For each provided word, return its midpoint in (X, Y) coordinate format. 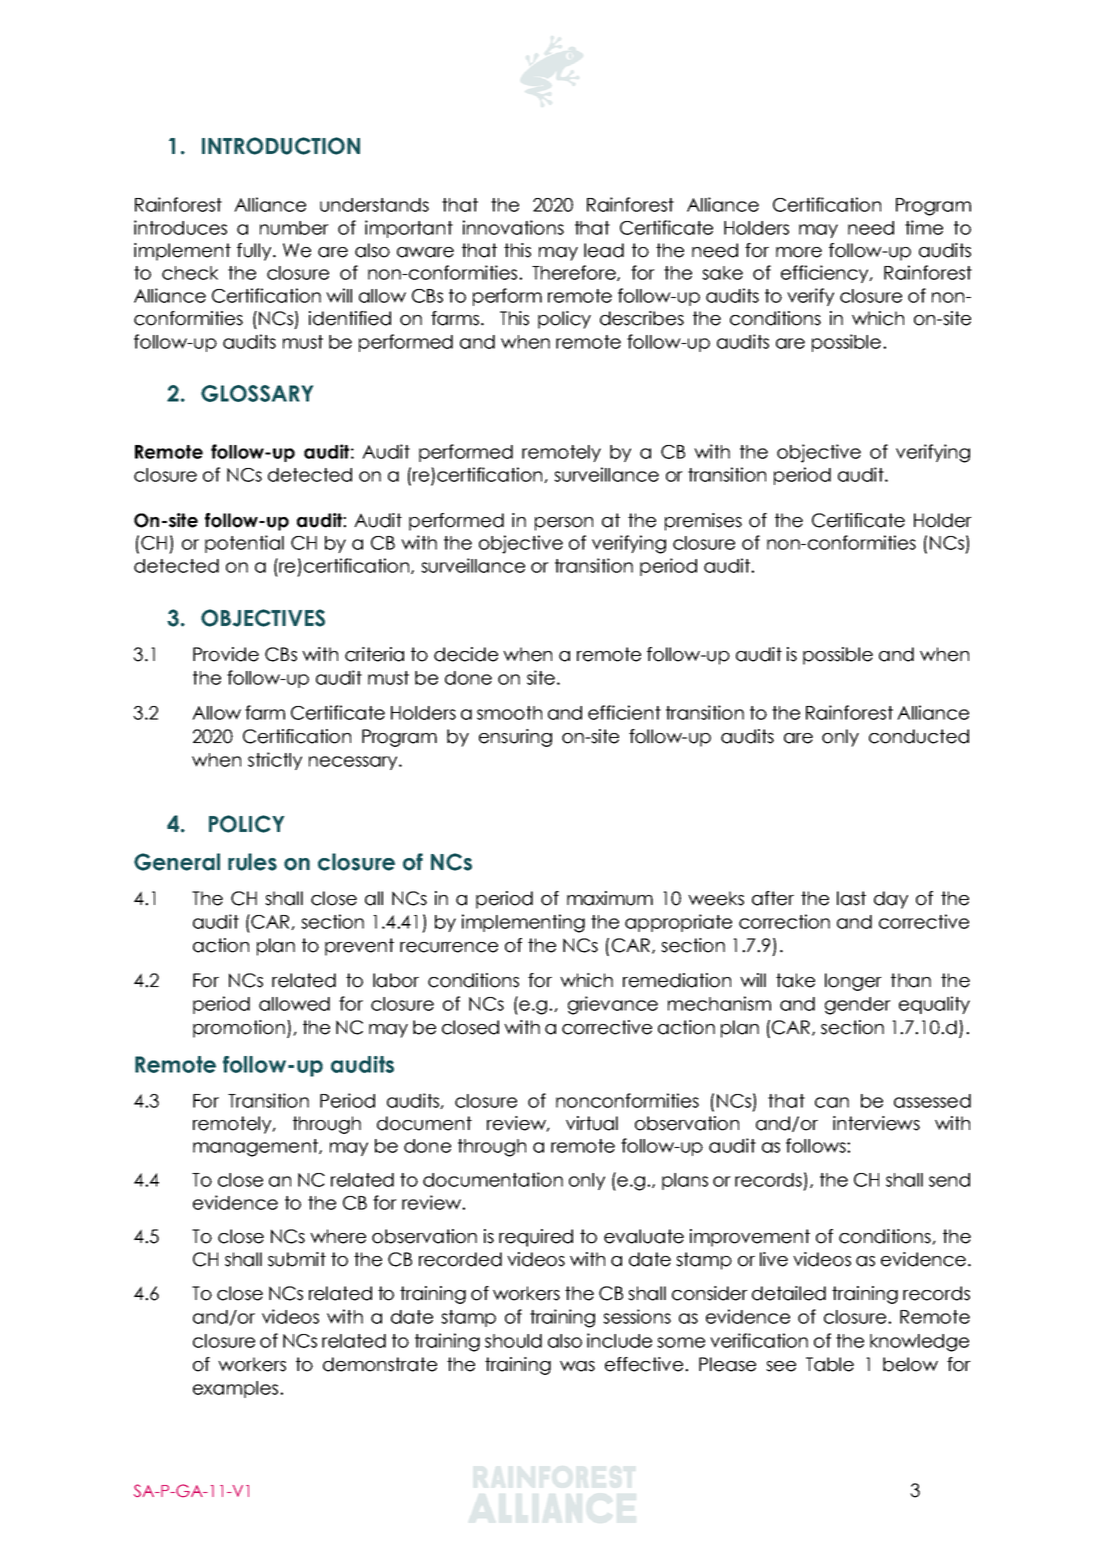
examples (237, 1389)
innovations (513, 227)
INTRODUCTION (281, 146)
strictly (275, 761)
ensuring (515, 738)
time (924, 227)
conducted (919, 736)
